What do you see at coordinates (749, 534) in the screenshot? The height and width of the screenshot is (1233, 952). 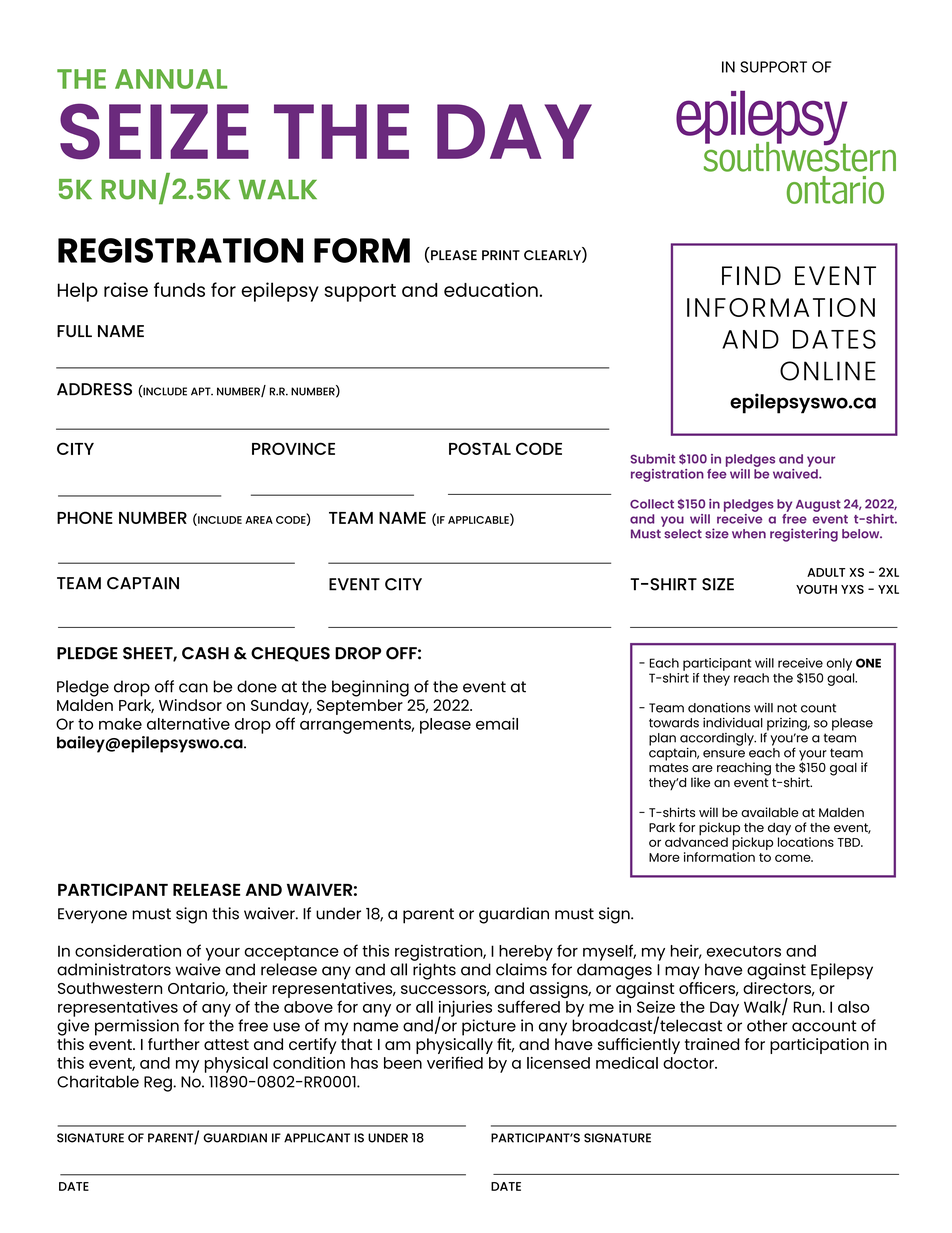 I see `when` at bounding box center [749, 534].
